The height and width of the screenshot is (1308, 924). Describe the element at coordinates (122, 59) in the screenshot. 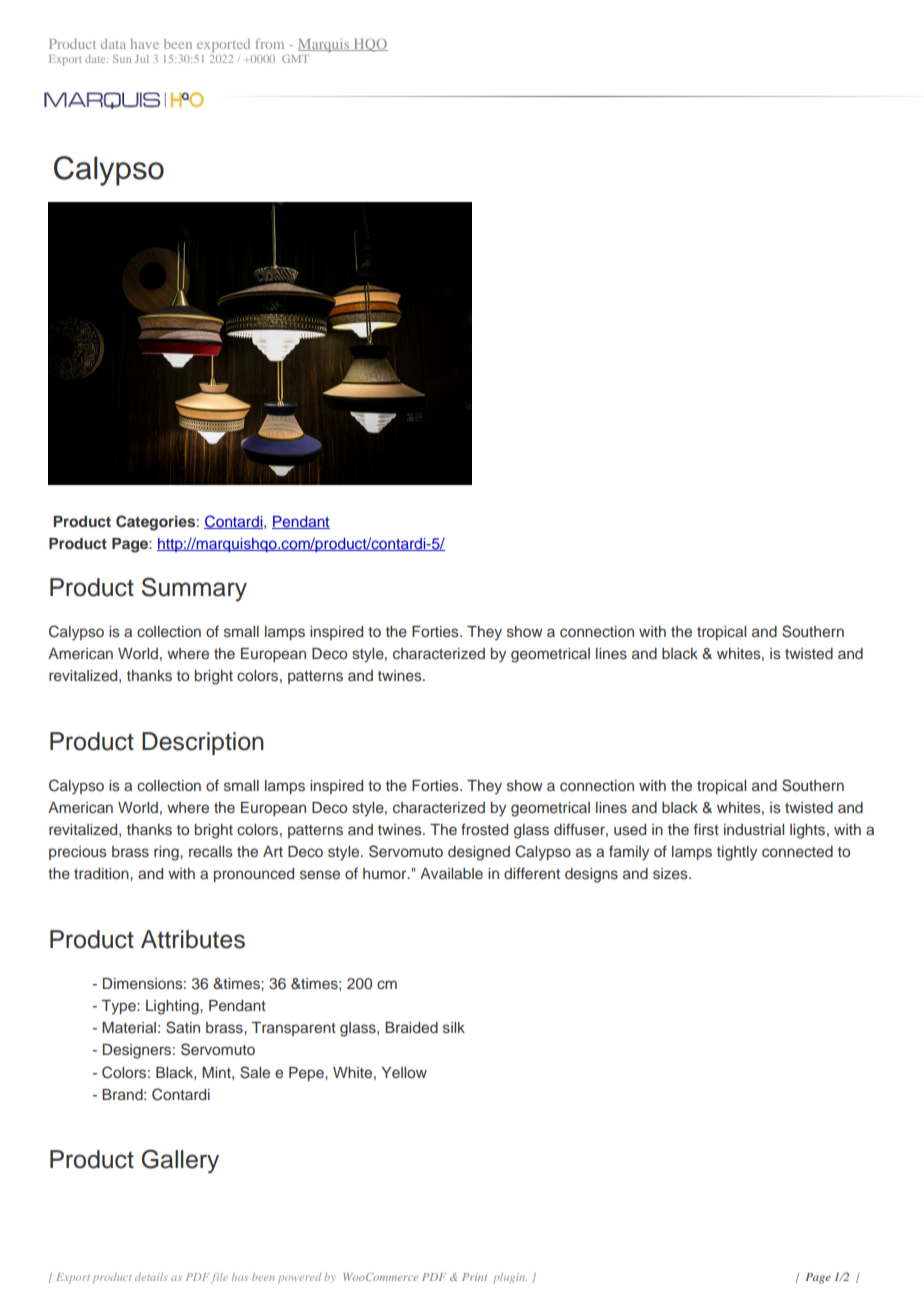

I see `Sun` at that location.
